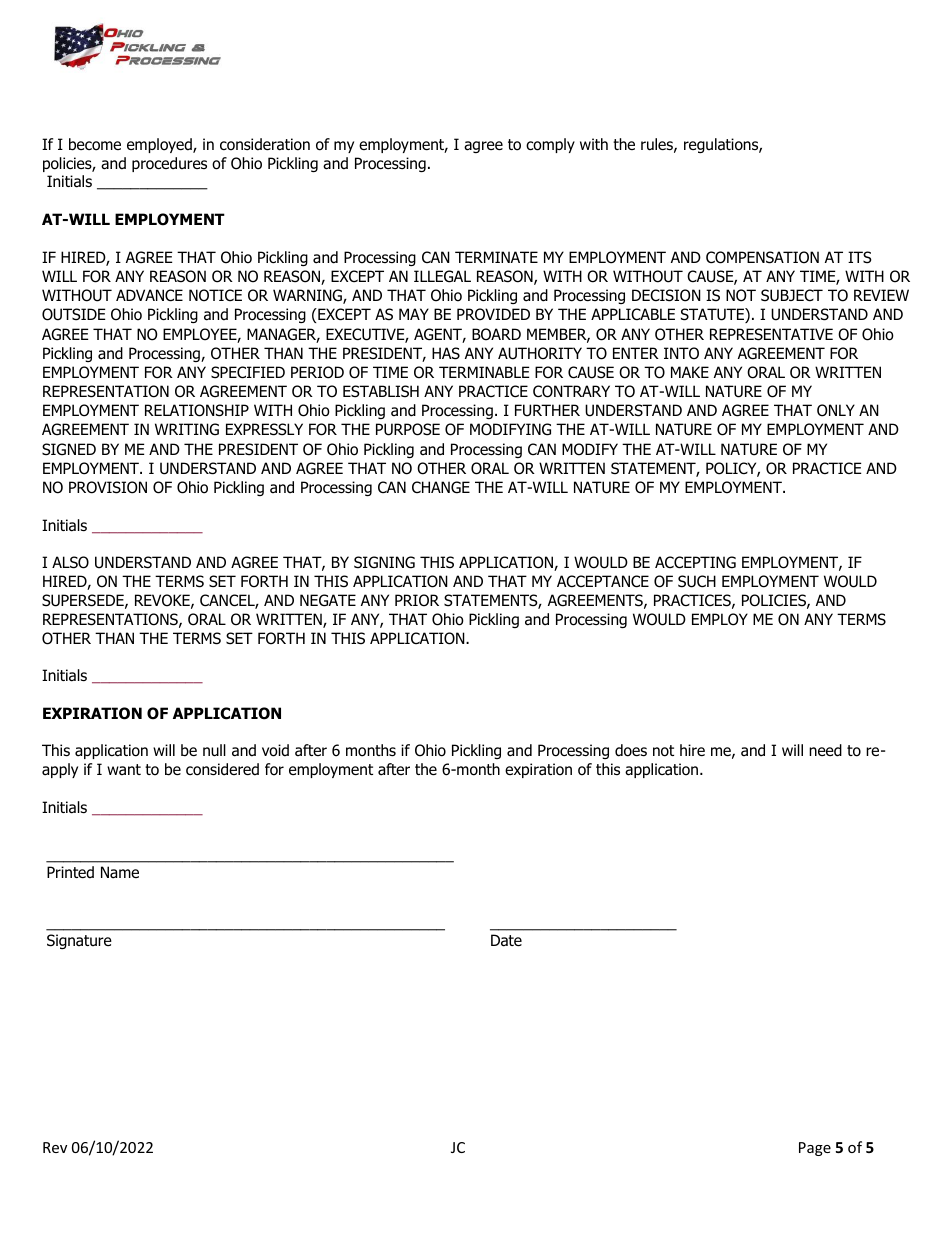 This screenshot has height=1233, width=952. Describe the element at coordinates (169, 164) in the screenshot. I see `procedures` at that location.
